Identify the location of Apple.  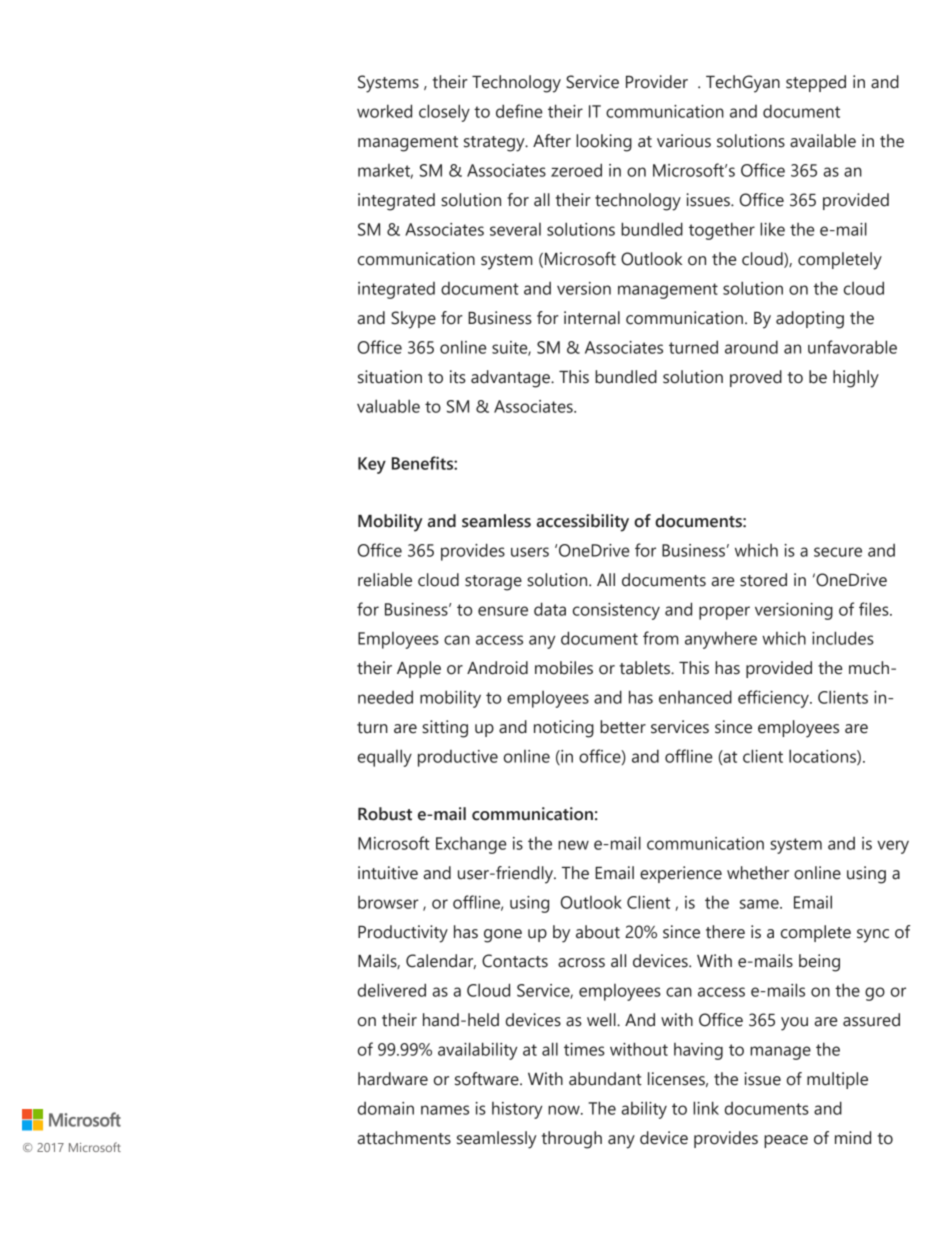
(419, 669).
